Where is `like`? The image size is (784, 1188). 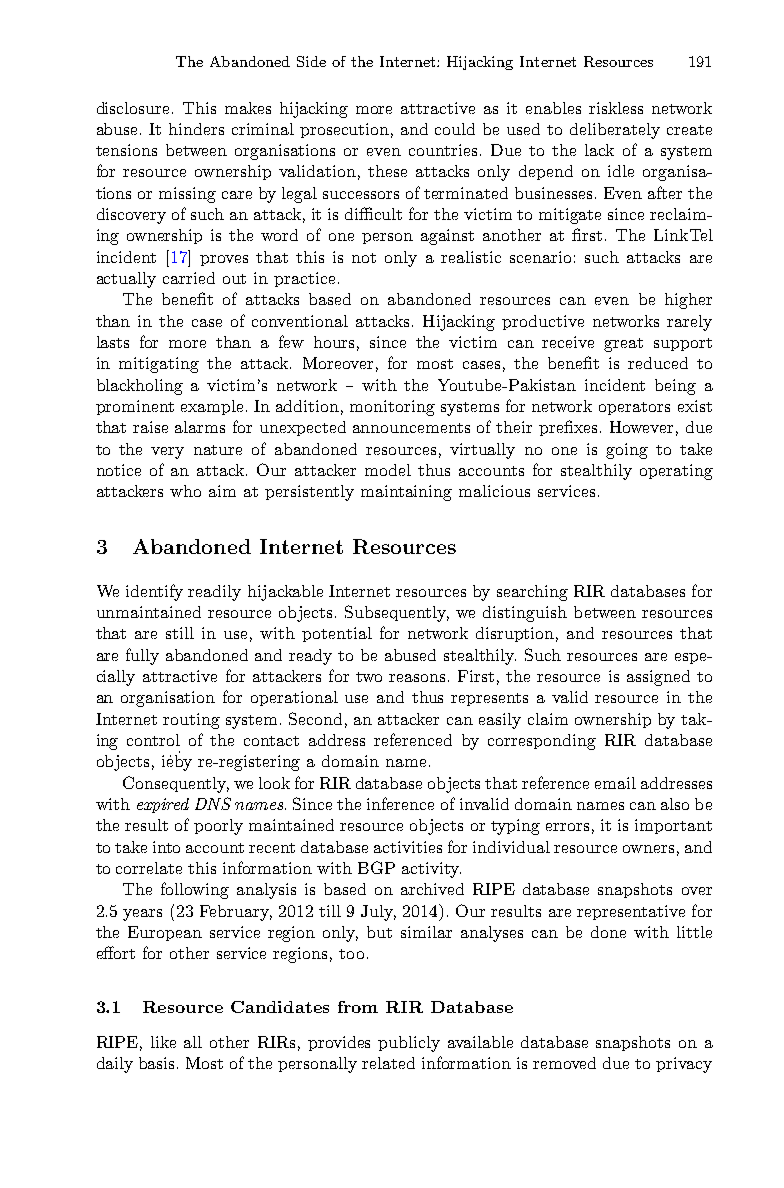
like is located at coordinates (163, 1042).
